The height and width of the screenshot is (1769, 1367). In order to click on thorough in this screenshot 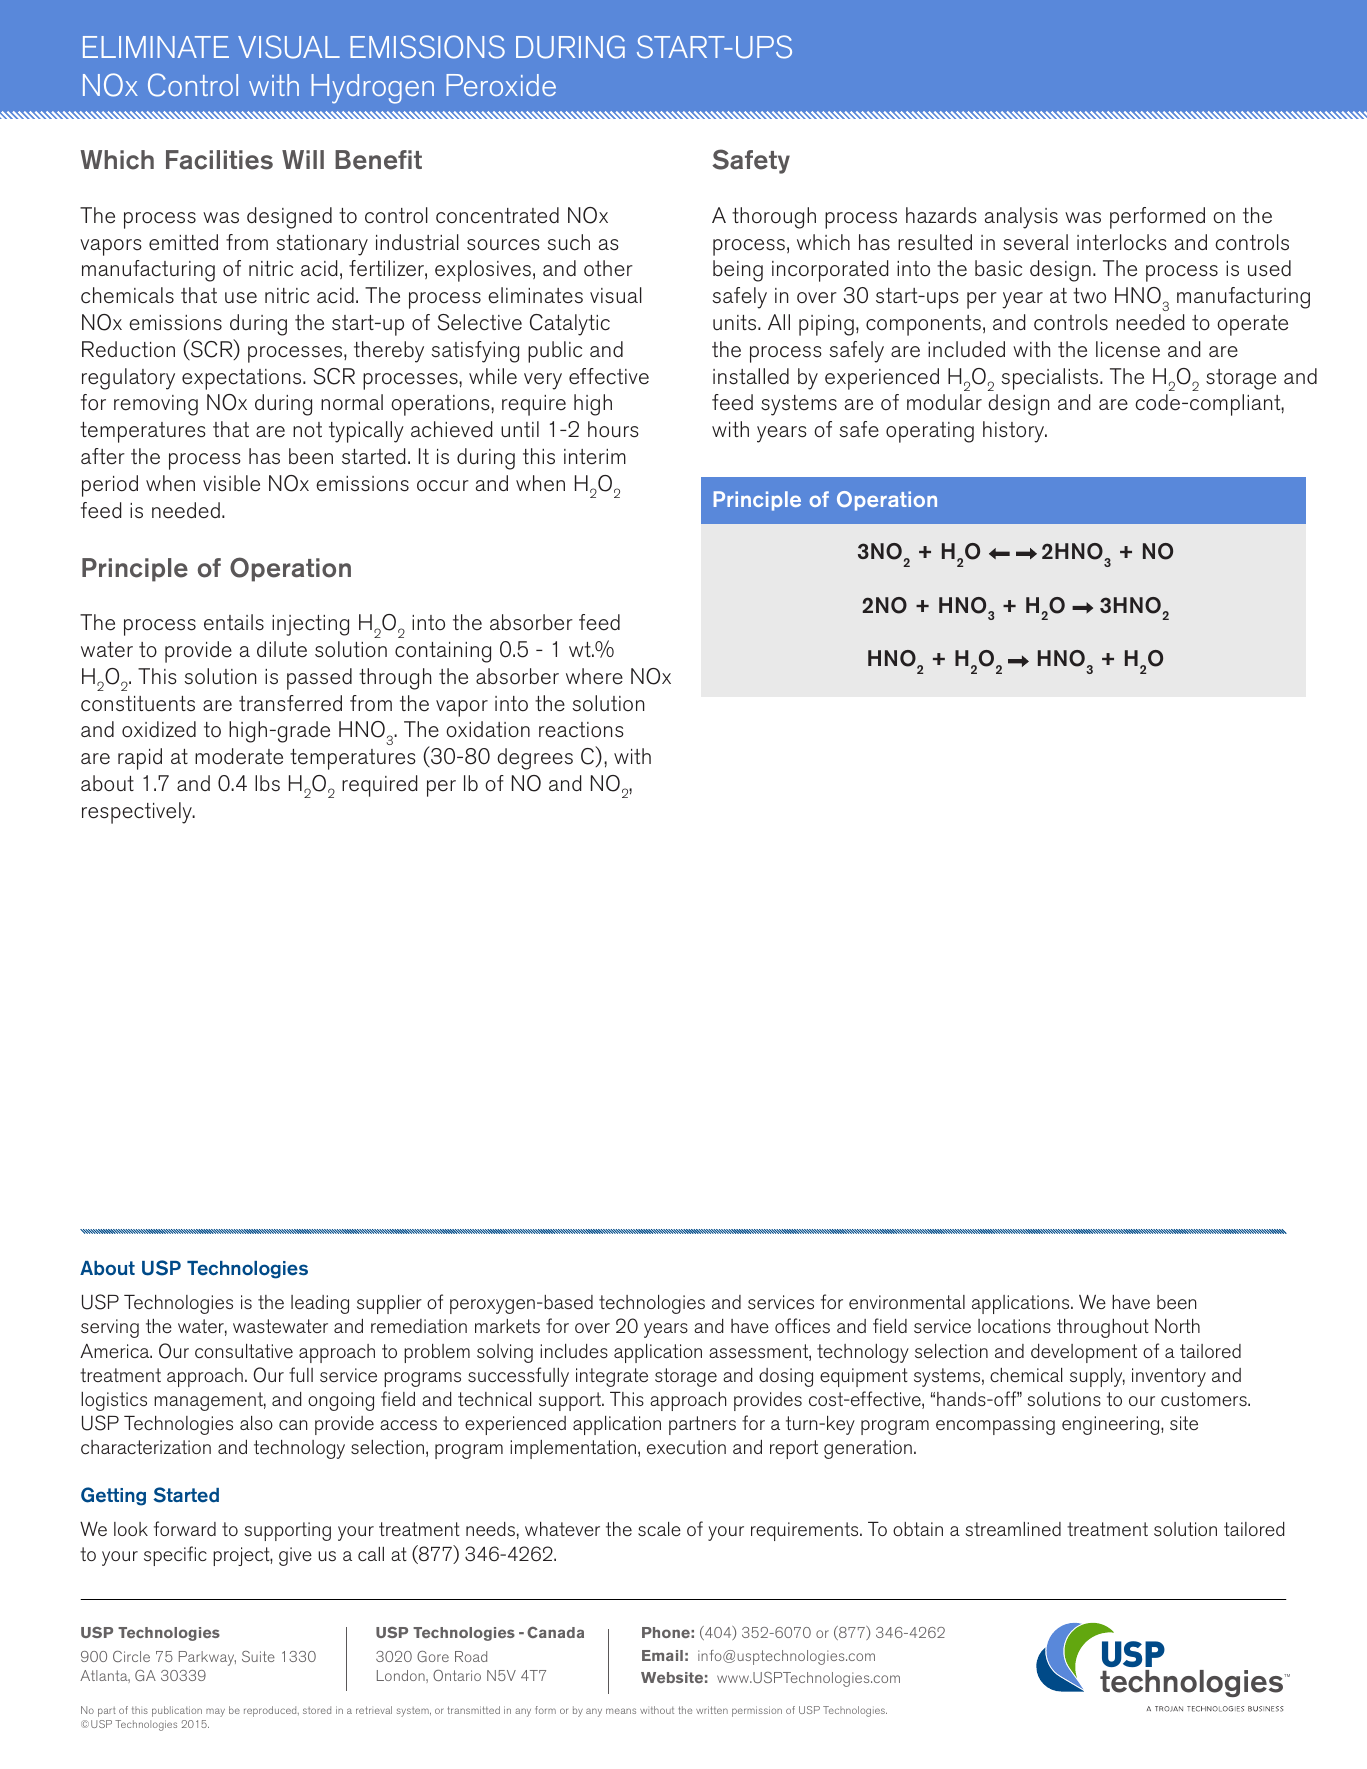, I will do `click(774, 218)`.
